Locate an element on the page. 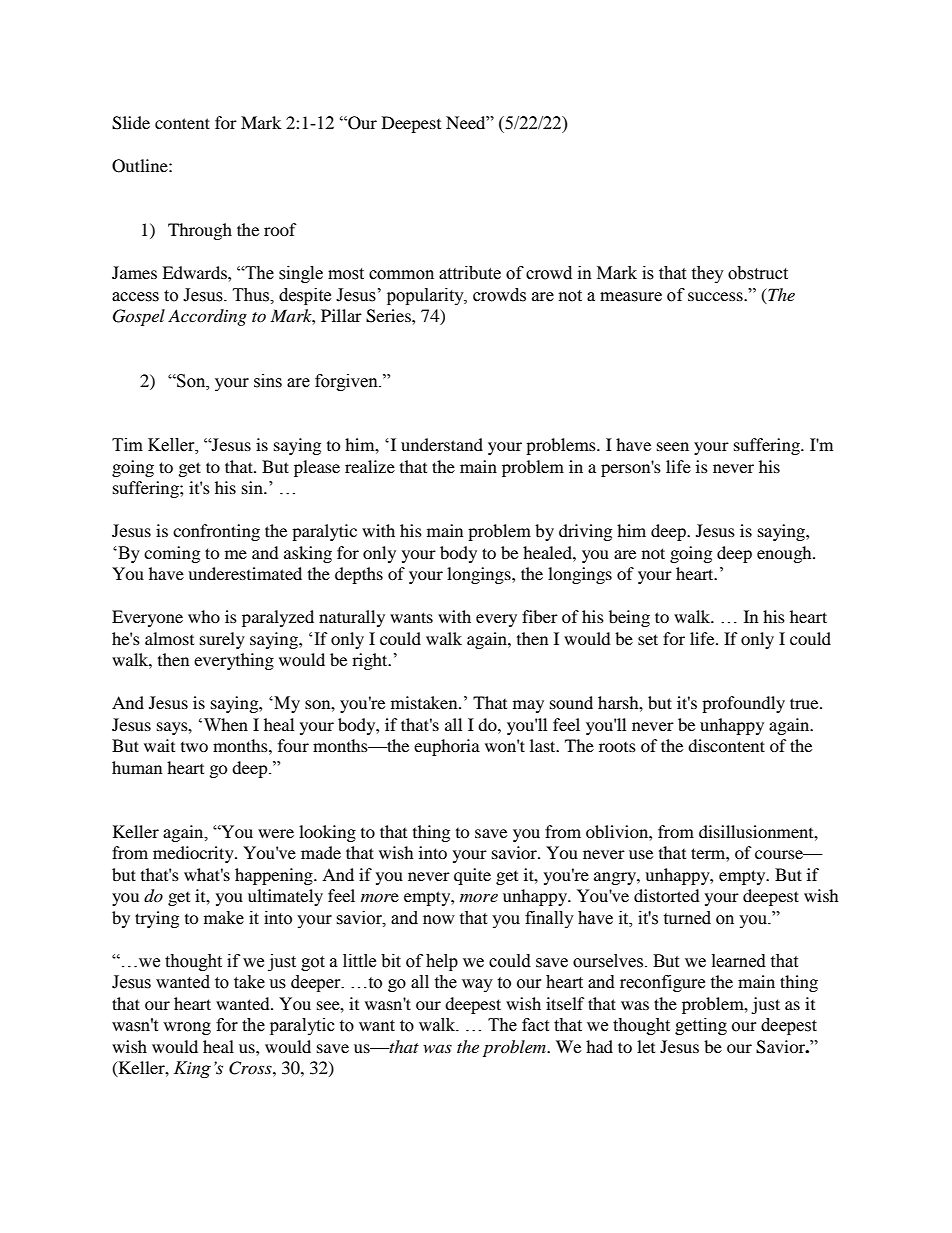 This image has height=1233, width=952. Slide is located at coordinates (131, 123).
